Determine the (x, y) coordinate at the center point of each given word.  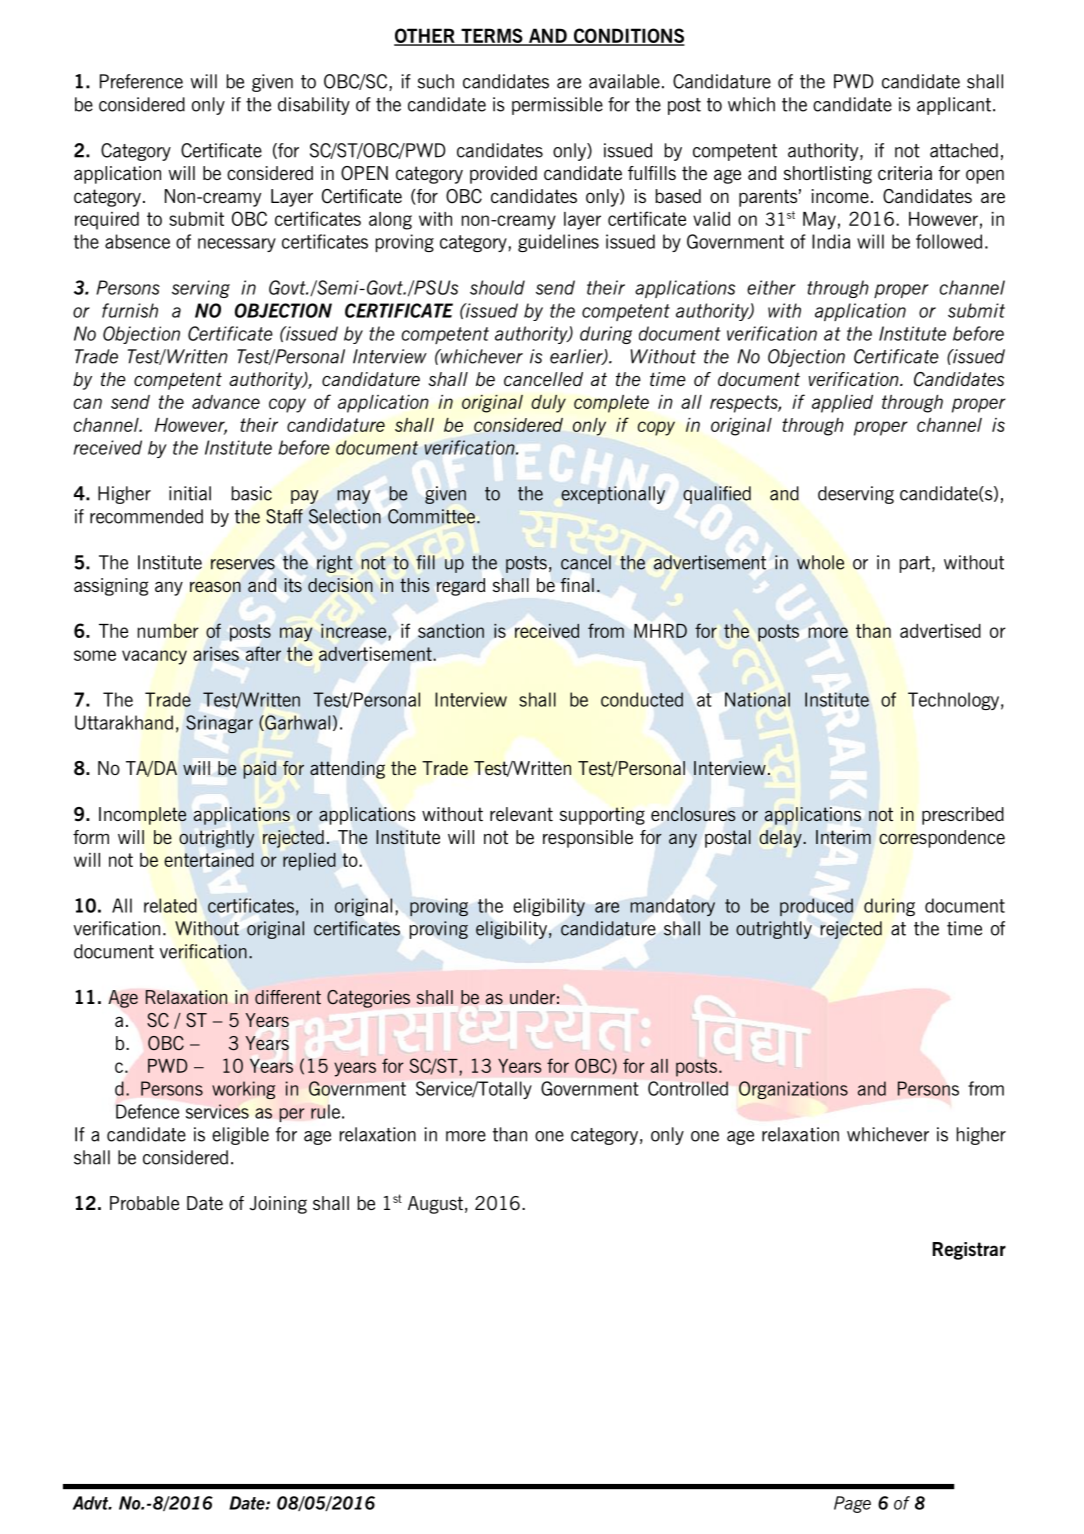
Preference (141, 81)
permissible (557, 106)
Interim (843, 837)
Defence (147, 1111)
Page (852, 1504)
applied (842, 404)
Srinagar (219, 724)
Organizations (793, 1090)
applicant (954, 106)
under (532, 997)
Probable (144, 1203)
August (435, 1205)
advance (226, 402)
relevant (521, 814)
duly (548, 404)
